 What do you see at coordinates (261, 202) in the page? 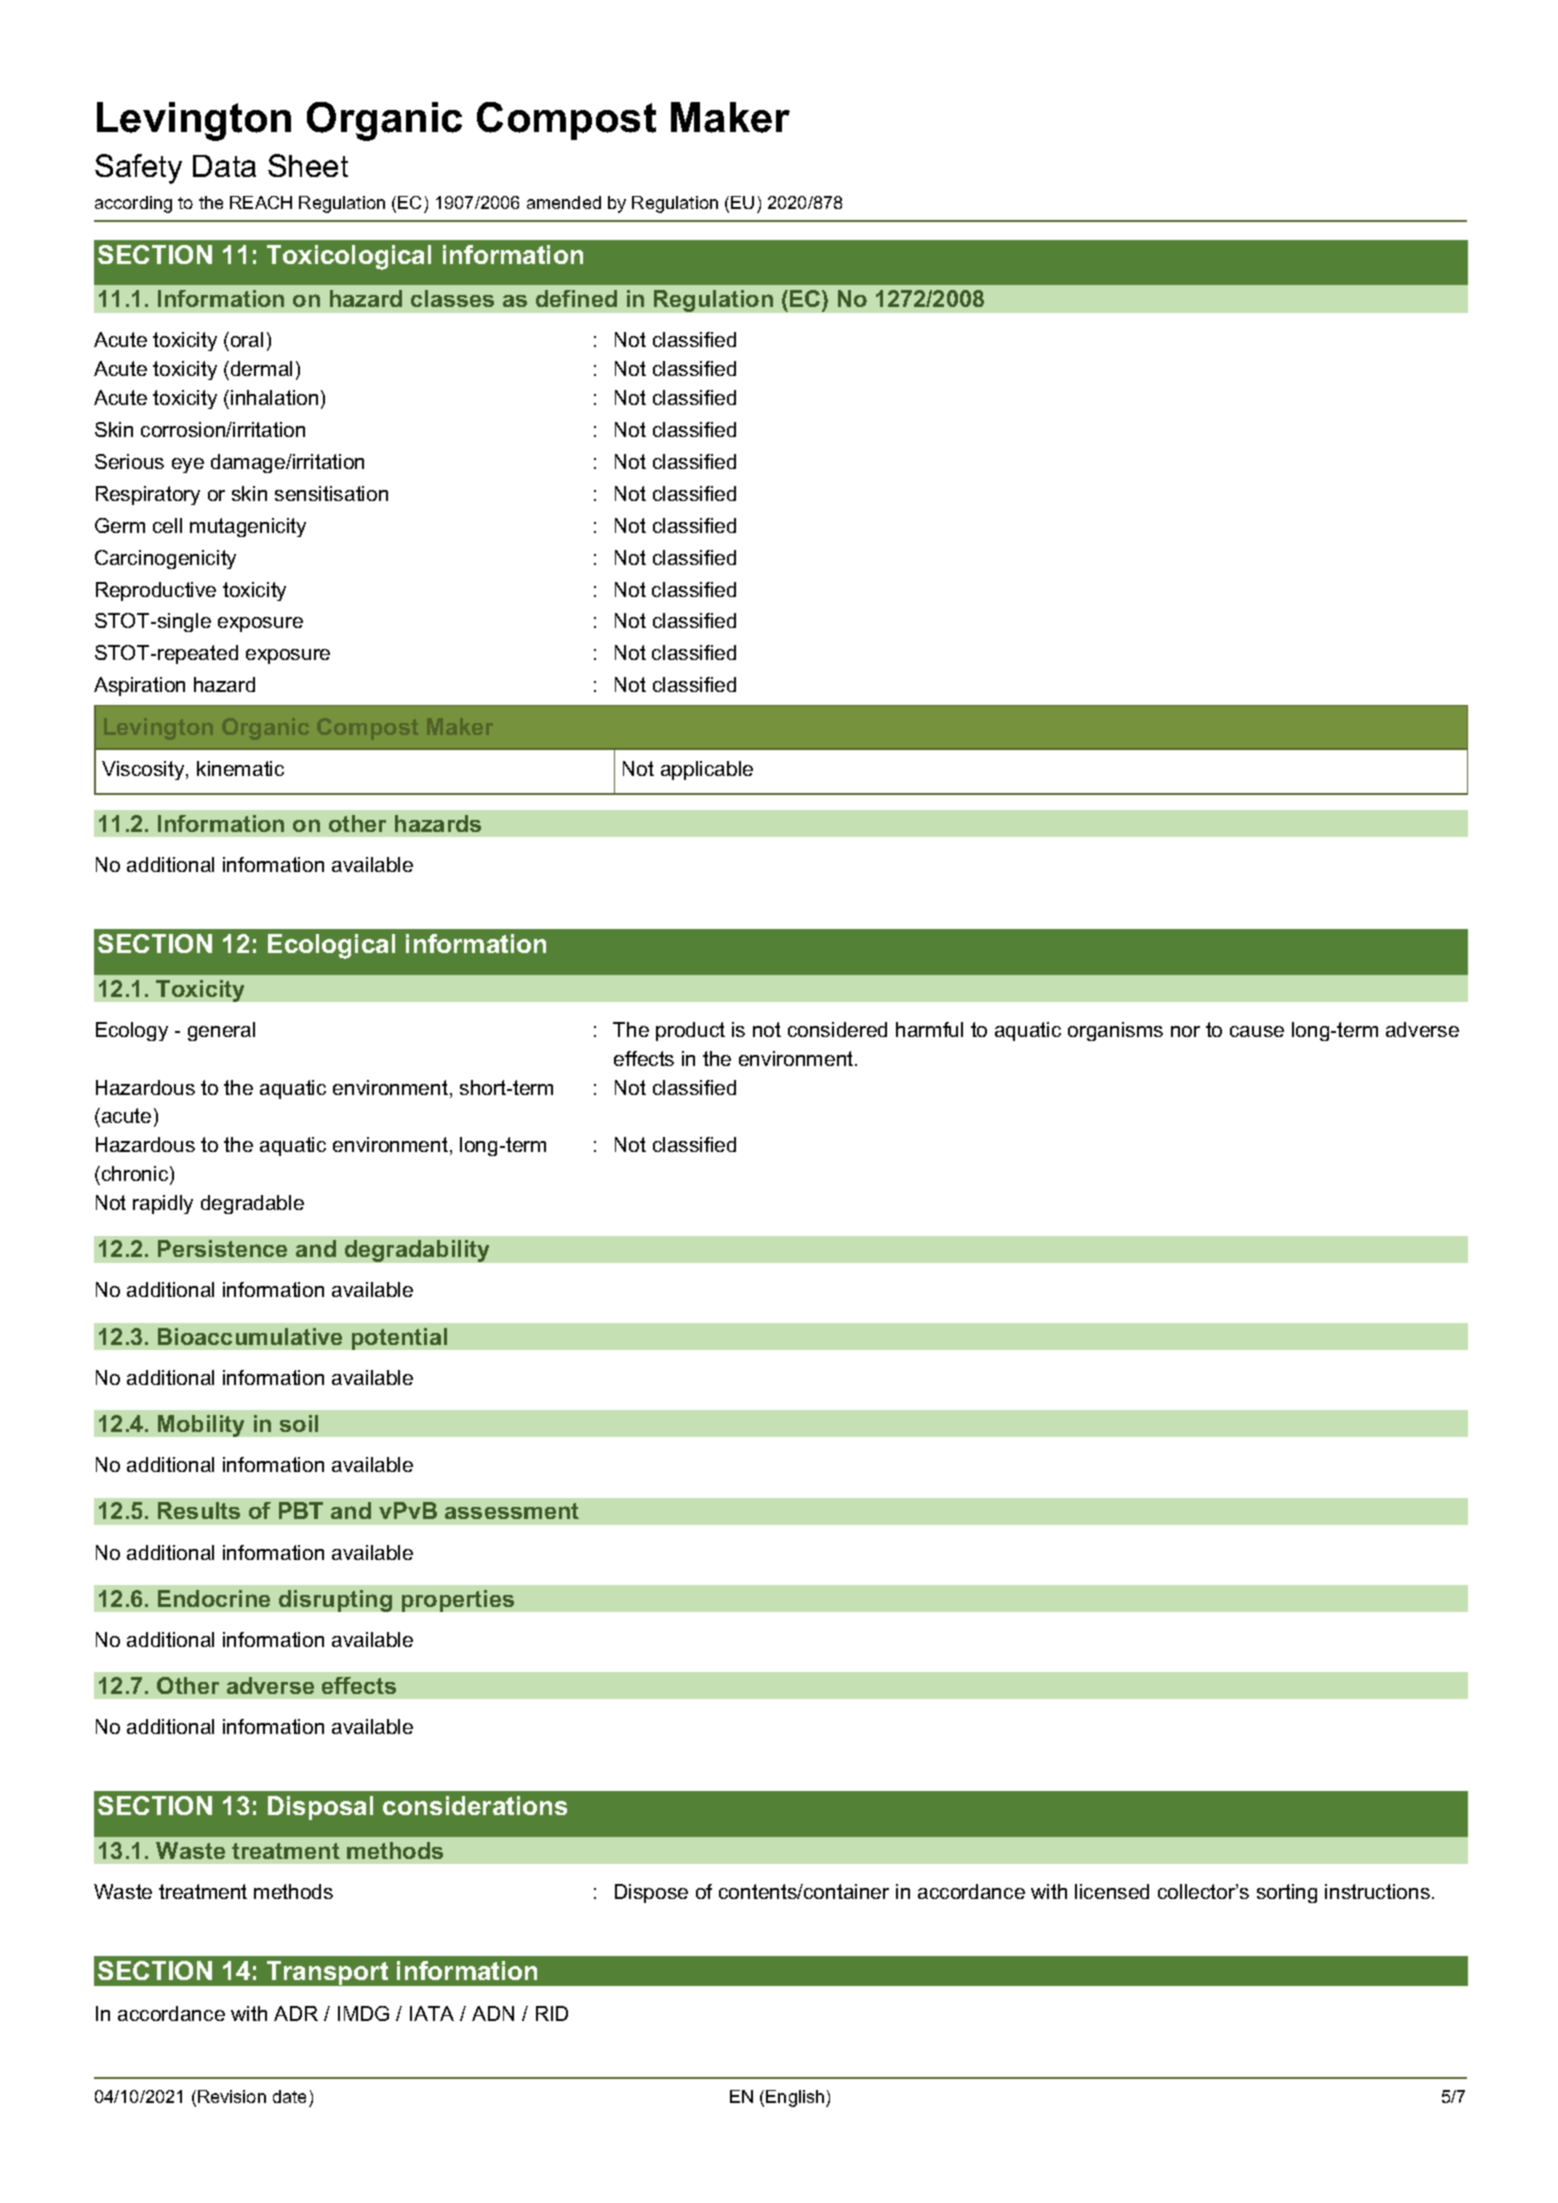
I see `REACH` at bounding box center [261, 202].
